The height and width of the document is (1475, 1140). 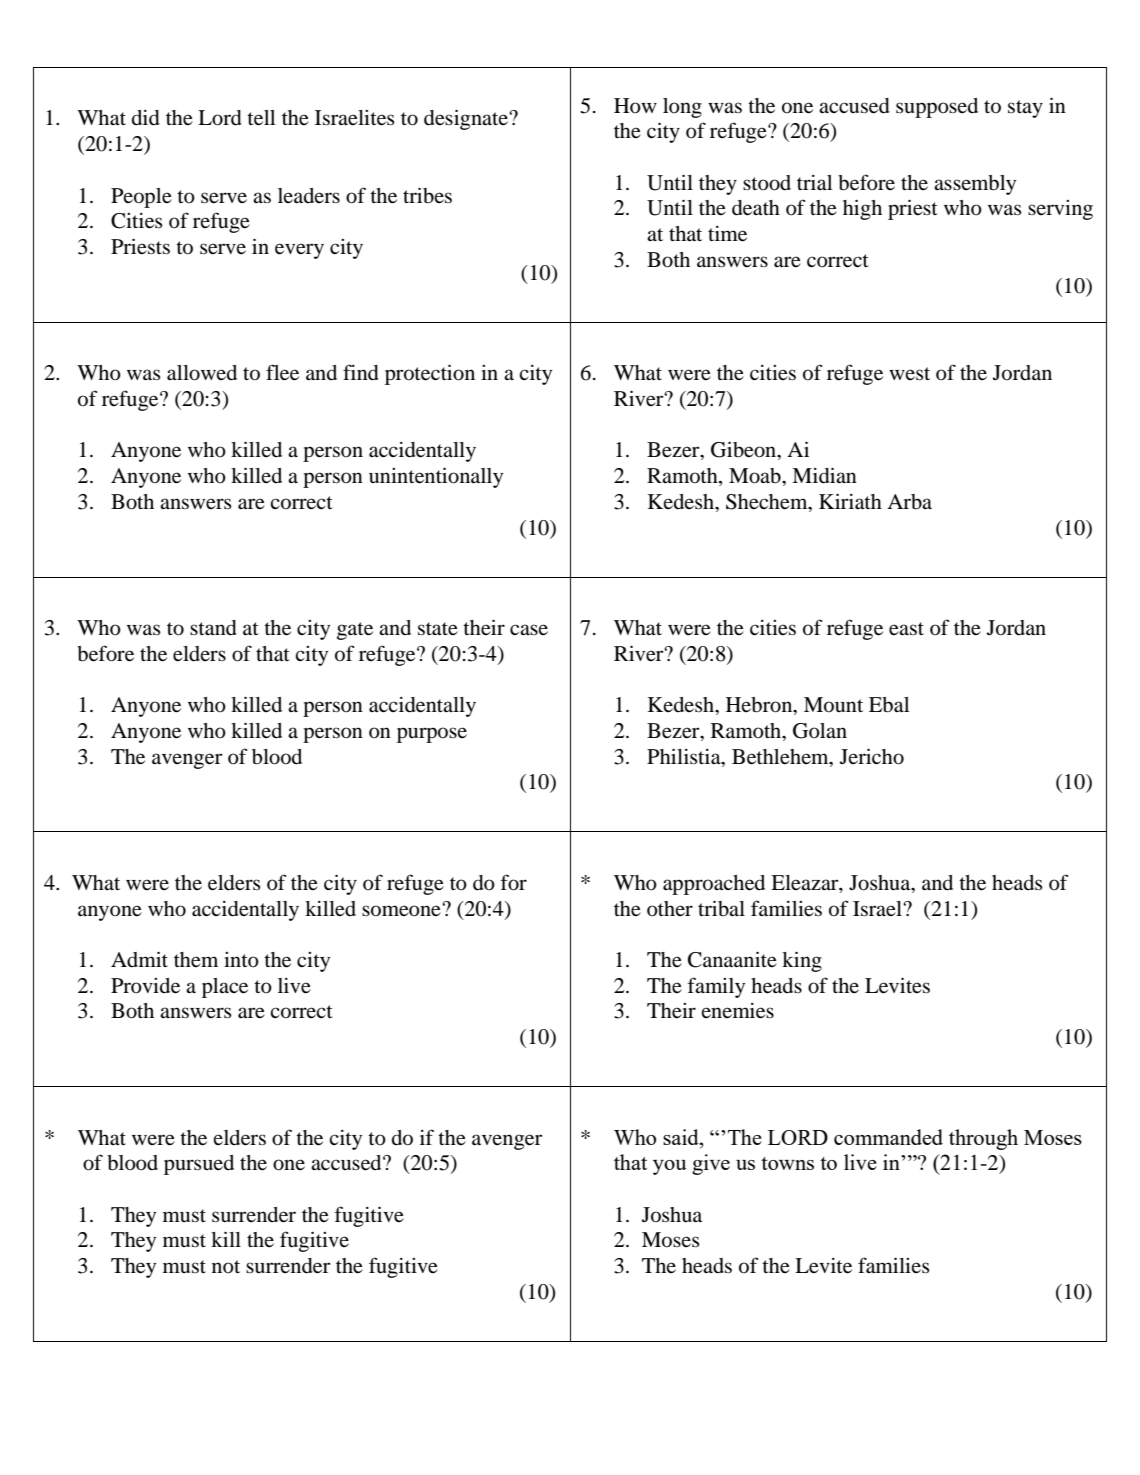 I want to click on into, so click(x=241, y=960).
